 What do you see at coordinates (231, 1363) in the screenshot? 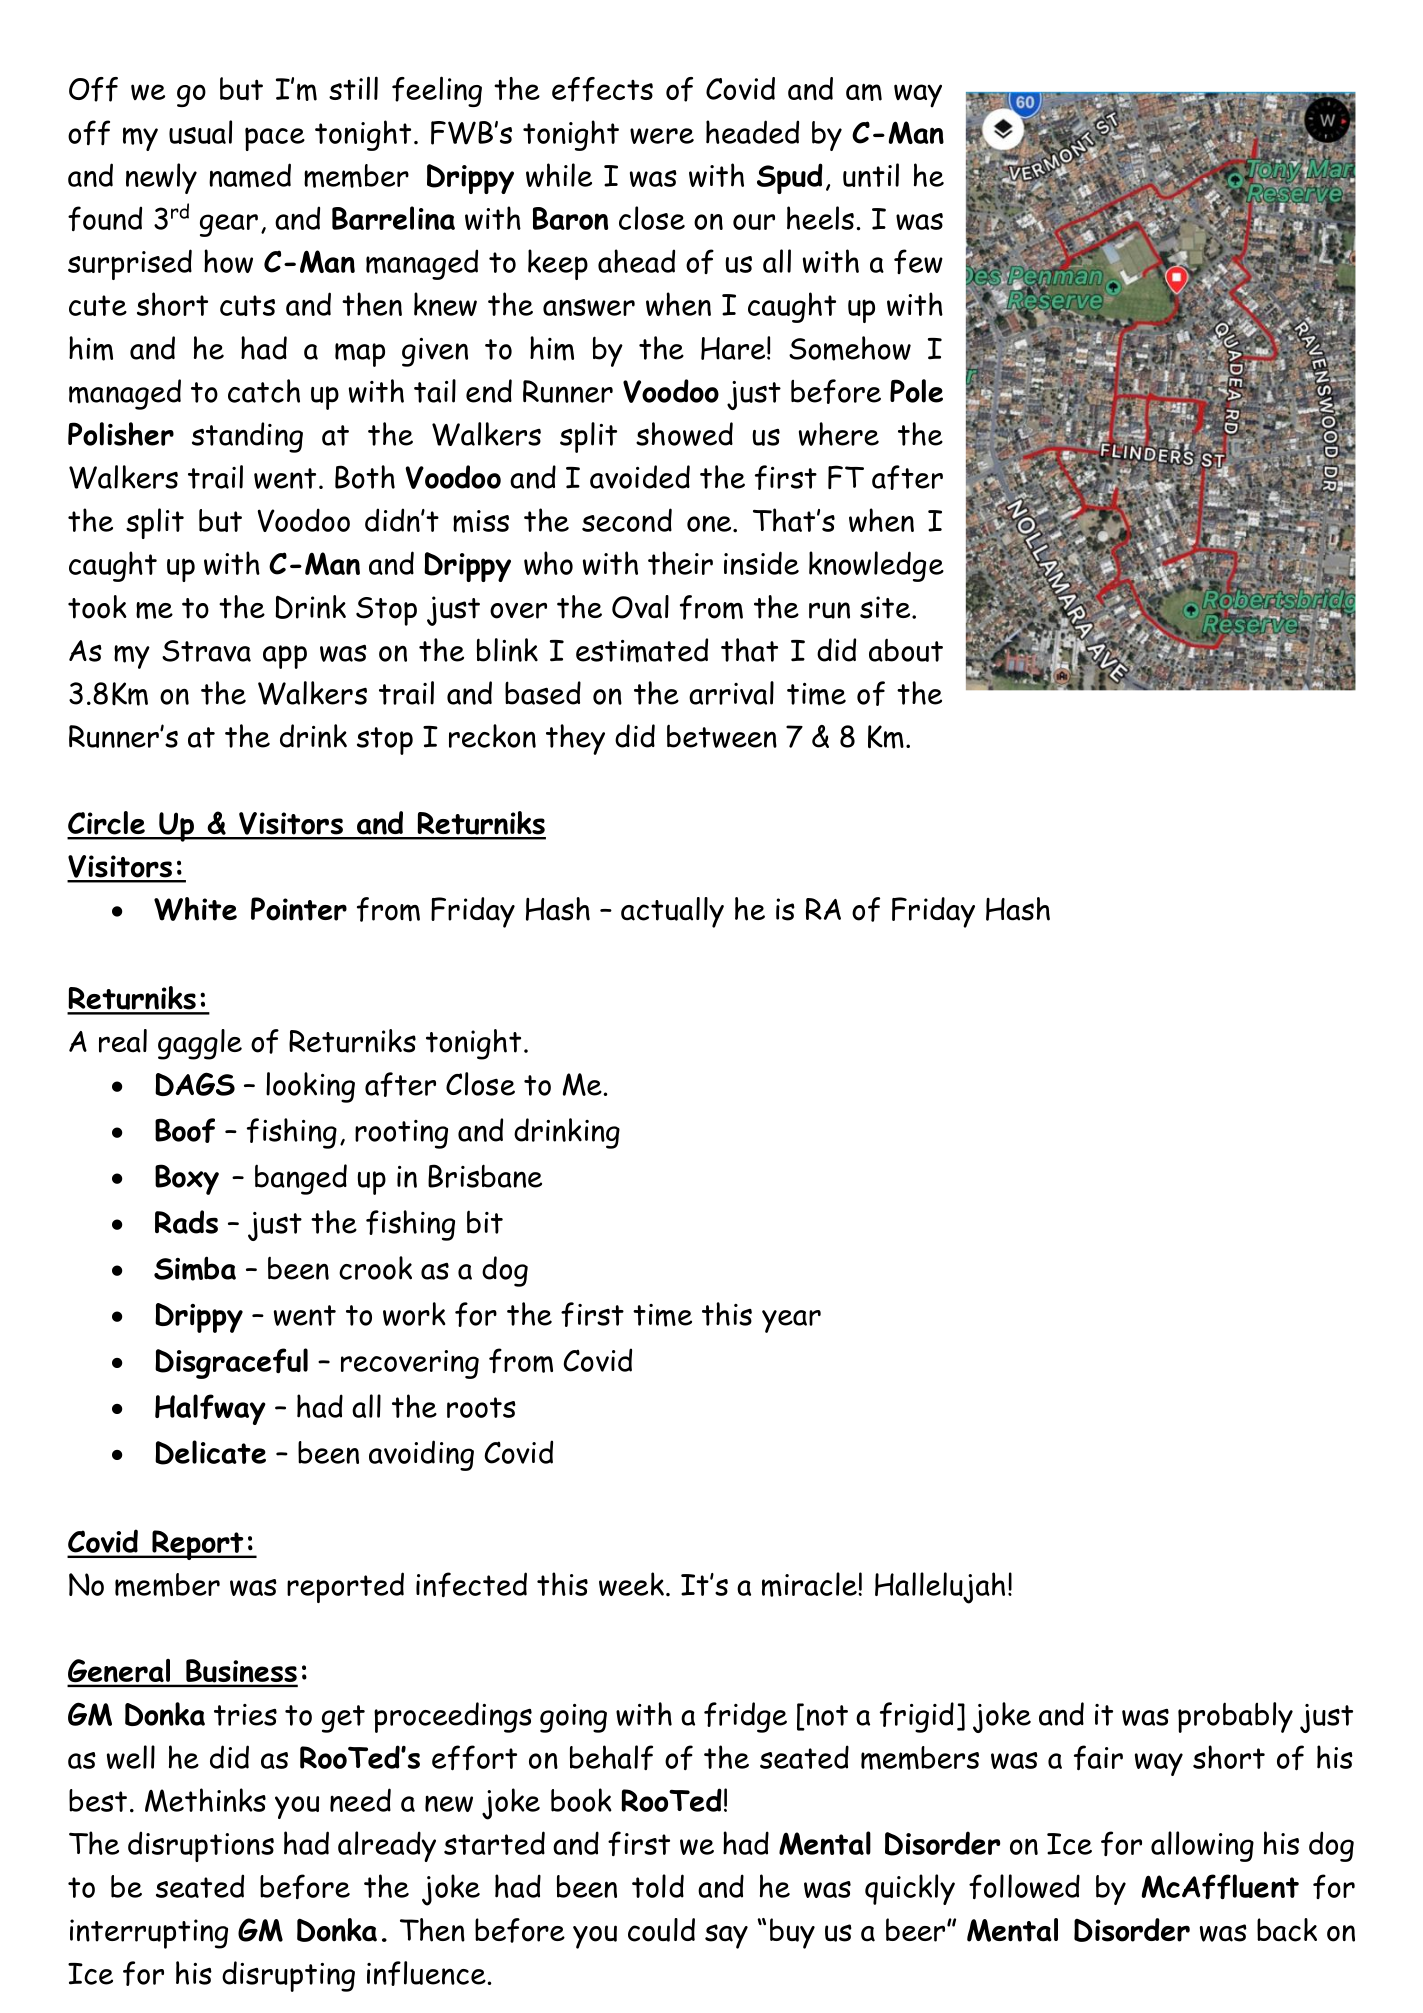
I see `Disgraceful` at bounding box center [231, 1363].
